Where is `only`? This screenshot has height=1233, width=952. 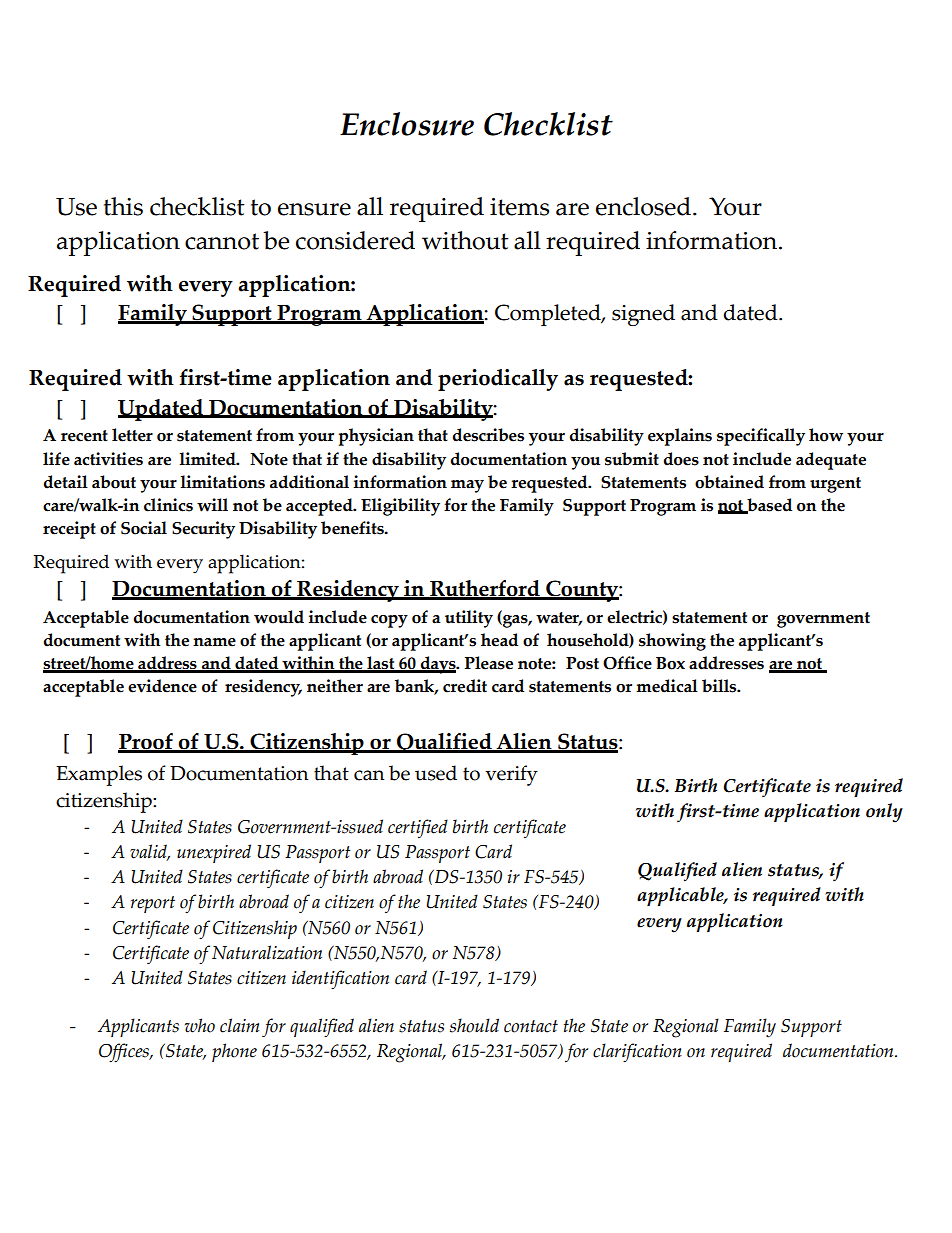 only is located at coordinates (884, 813).
